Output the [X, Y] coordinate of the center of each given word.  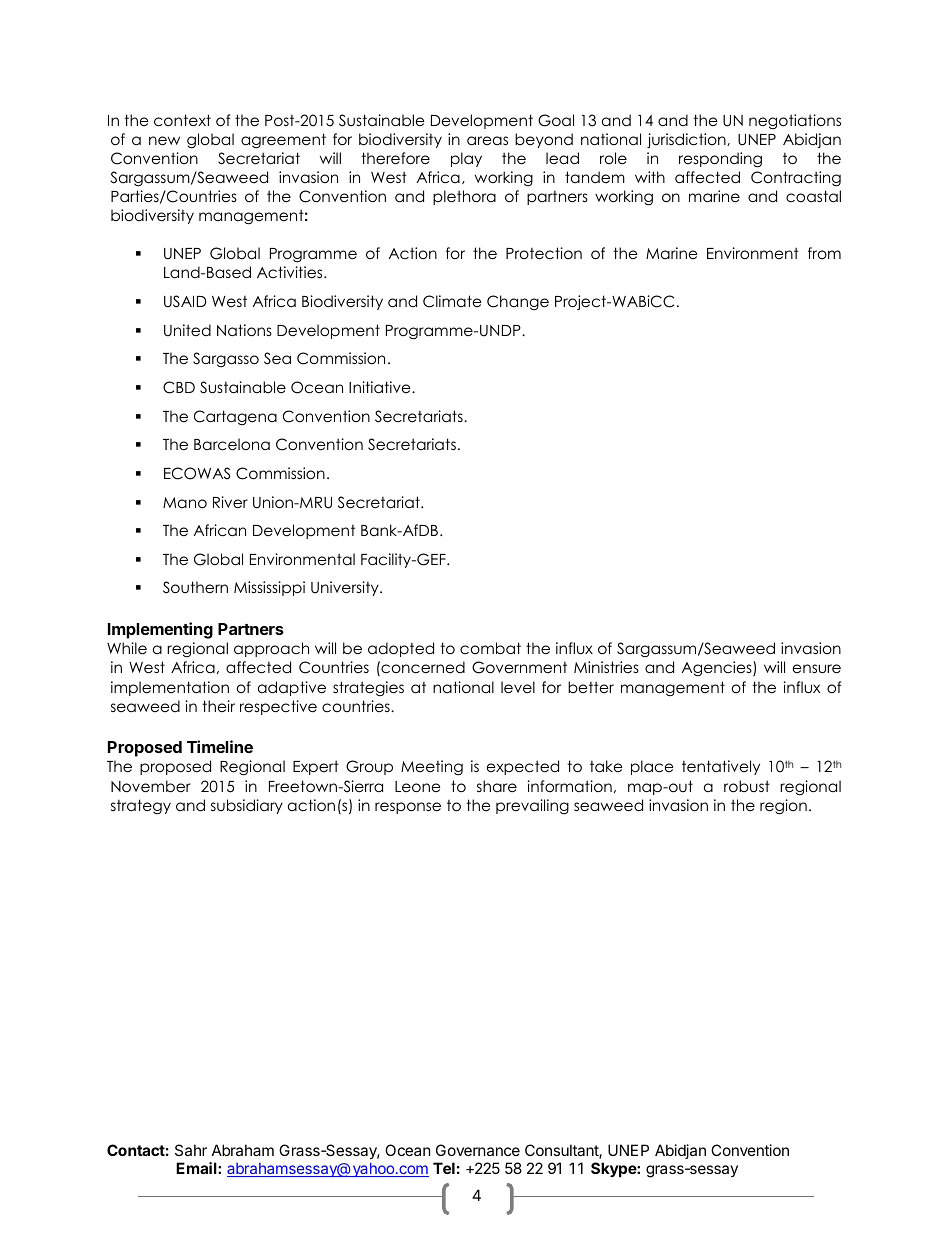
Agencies [718, 669]
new [164, 141]
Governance [478, 1150]
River [230, 502]
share [497, 786]
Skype [614, 1169]
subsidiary [247, 806]
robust [747, 786]
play [466, 159]
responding [720, 160]
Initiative [381, 387]
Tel [444, 1168]
